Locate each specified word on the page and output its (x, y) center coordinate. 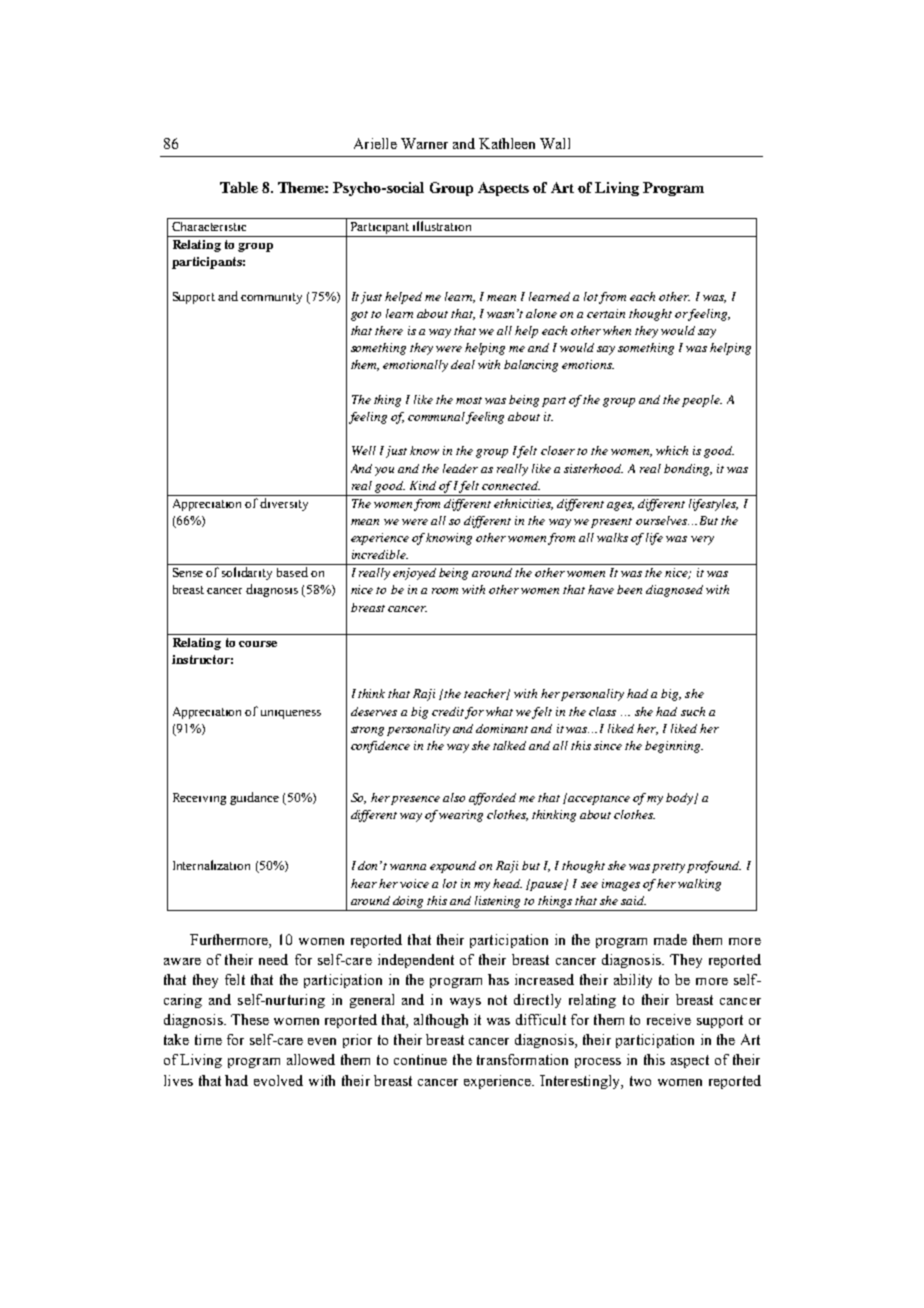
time (208, 1039)
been (629, 589)
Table (239, 187)
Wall (555, 143)
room (445, 591)
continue (420, 1059)
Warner (424, 143)
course (258, 644)
